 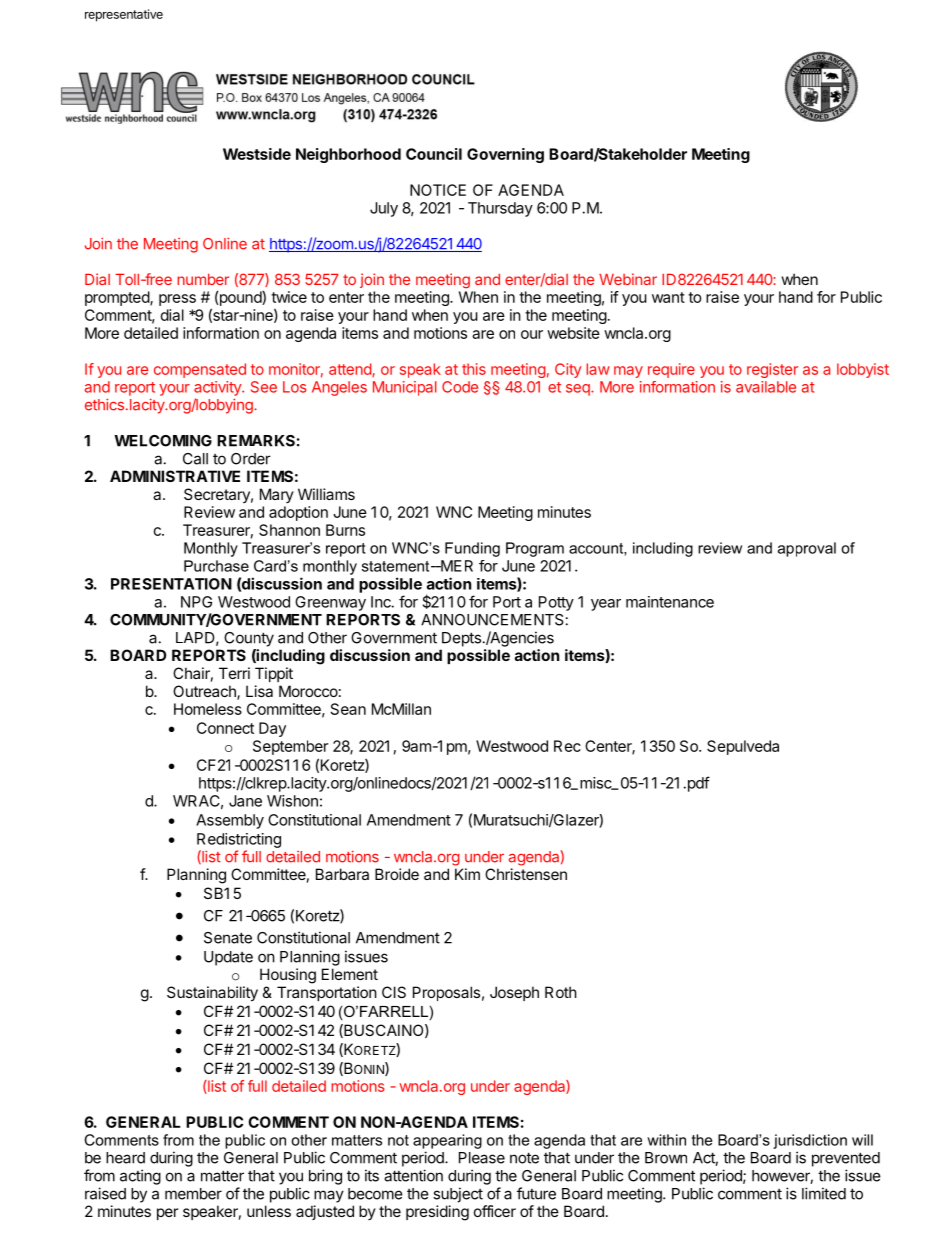 I want to click on Thursday, so click(x=500, y=209).
